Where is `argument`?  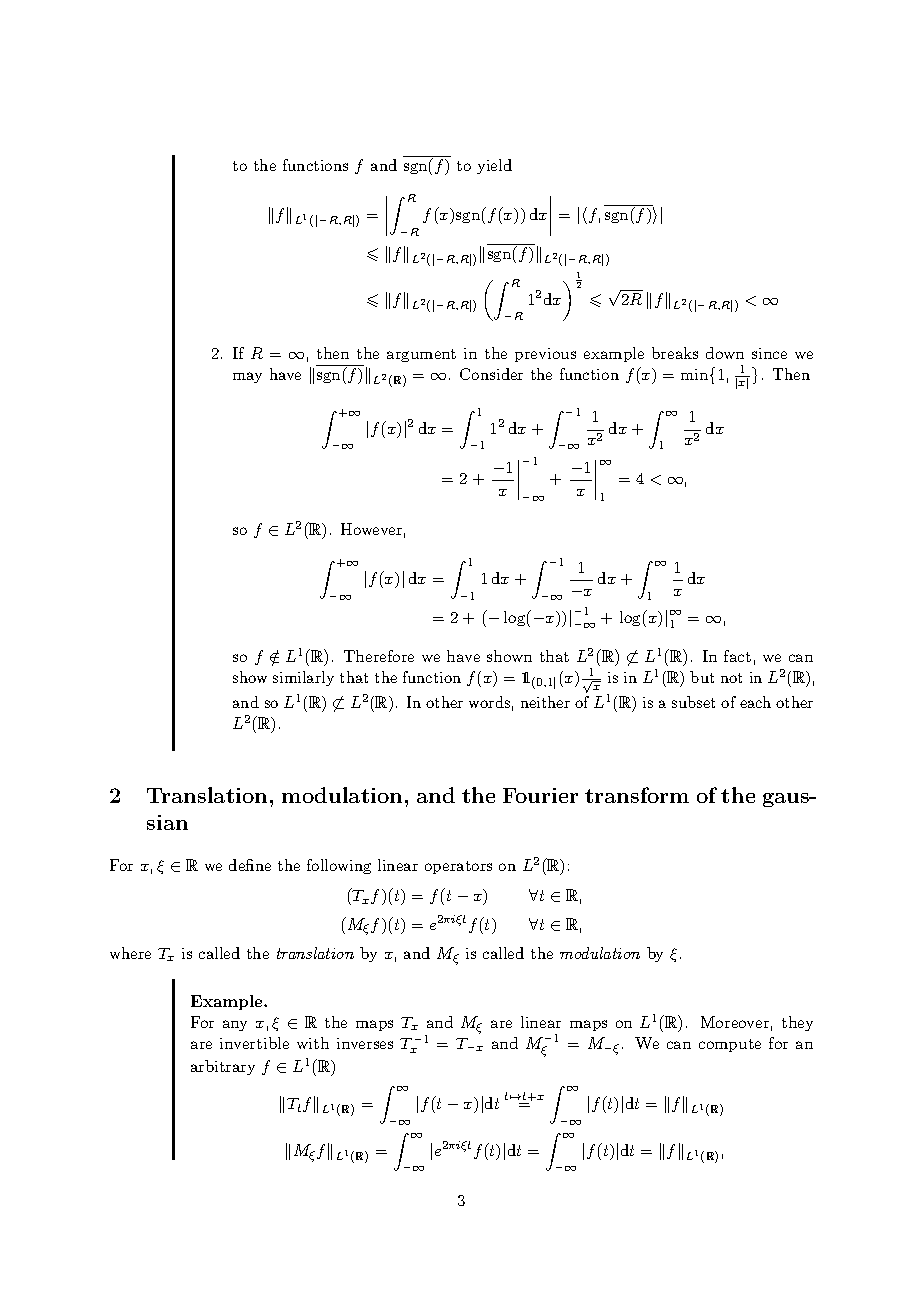
argument is located at coordinates (421, 355).
